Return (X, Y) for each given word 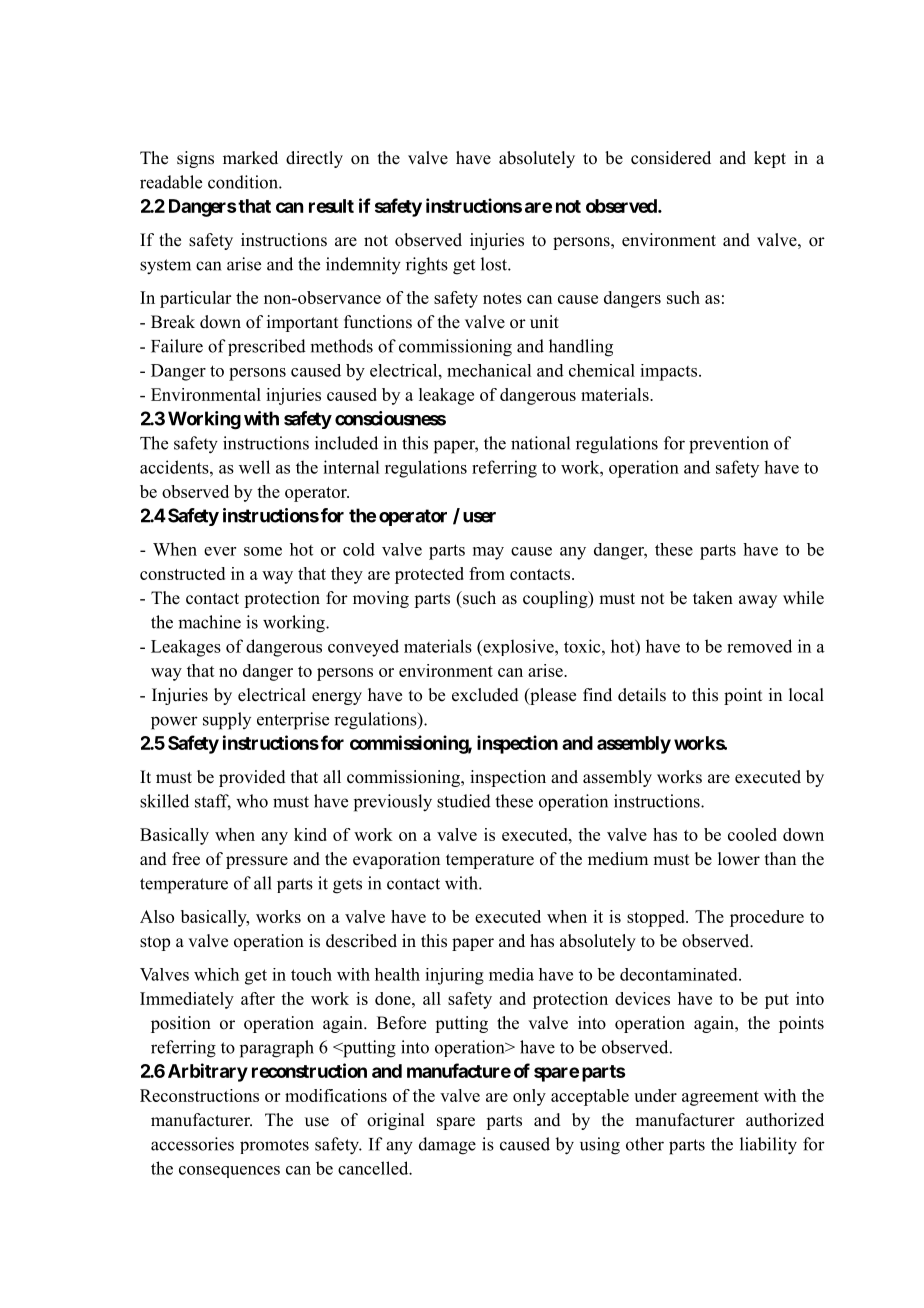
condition (244, 182)
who (252, 801)
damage (447, 1146)
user (479, 517)
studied (464, 801)
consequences (229, 1172)
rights (427, 266)
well (254, 467)
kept (770, 159)
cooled (752, 834)
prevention (729, 445)
